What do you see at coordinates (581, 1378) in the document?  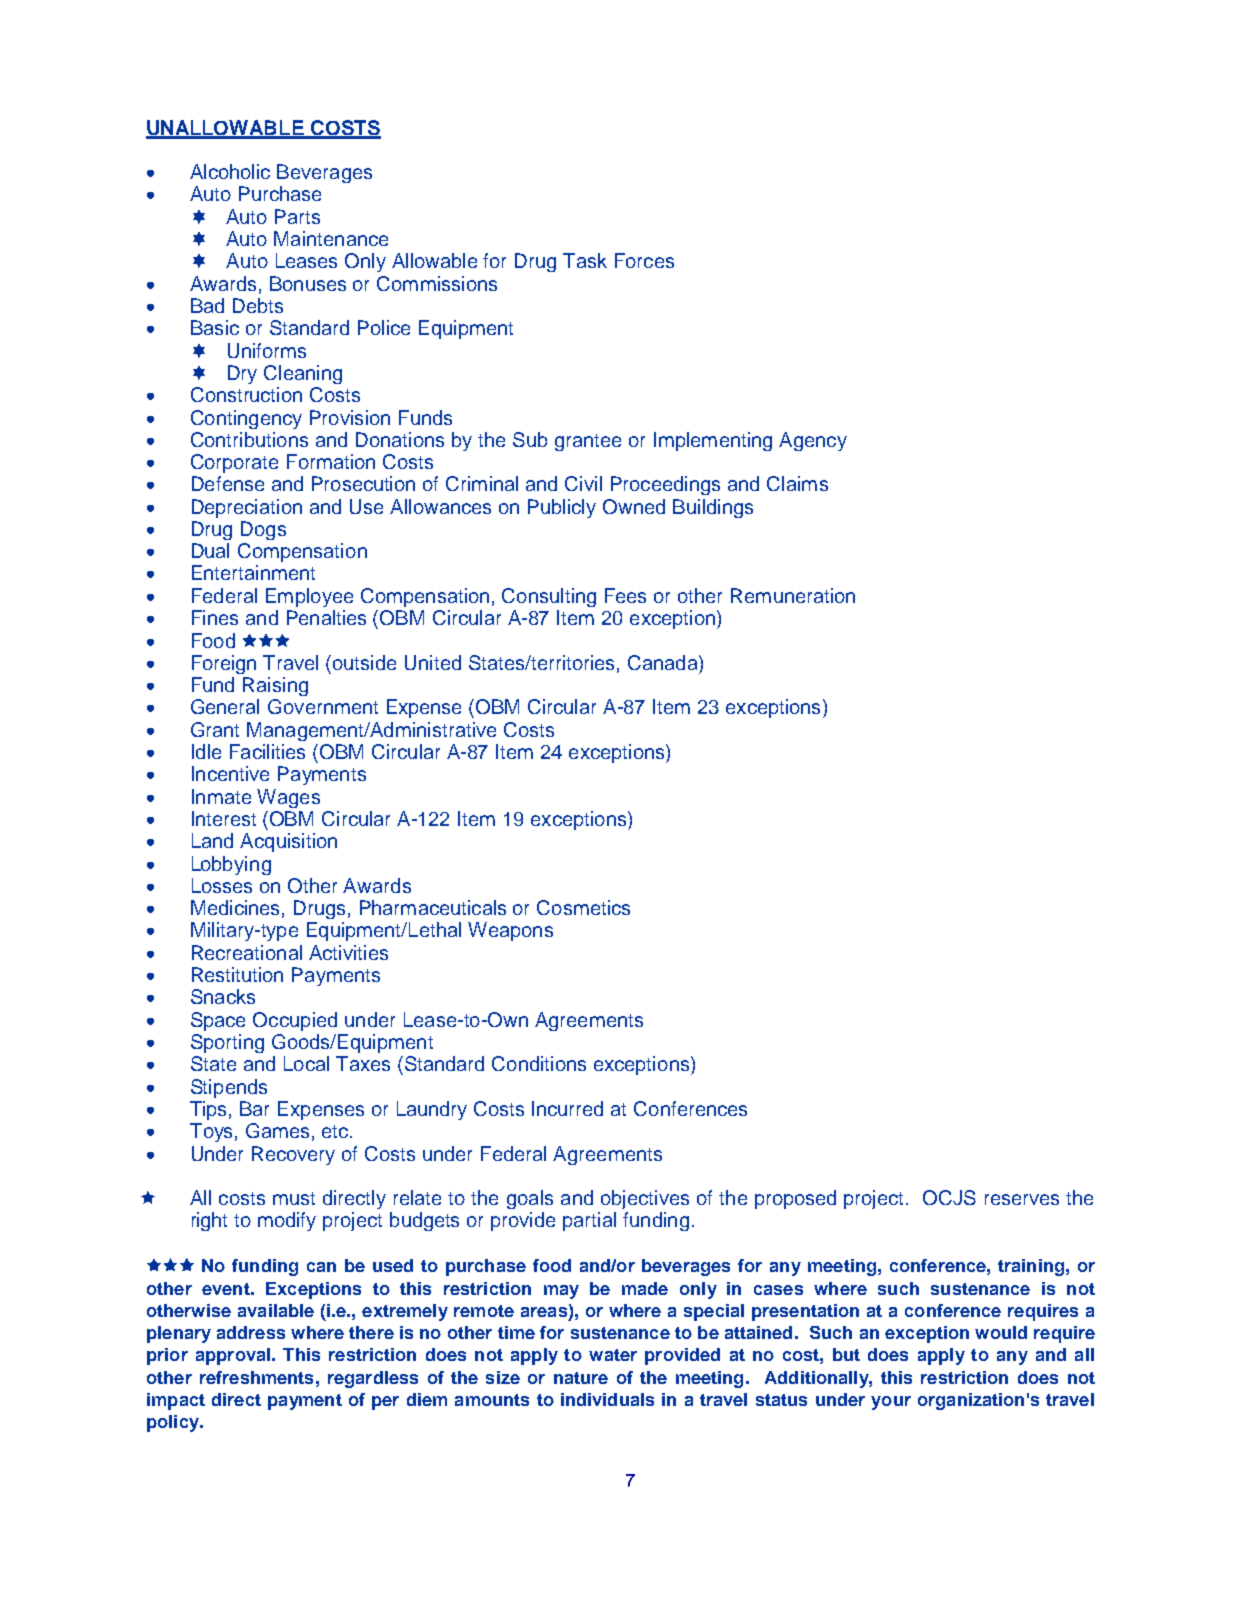 I see `nature` at bounding box center [581, 1378].
